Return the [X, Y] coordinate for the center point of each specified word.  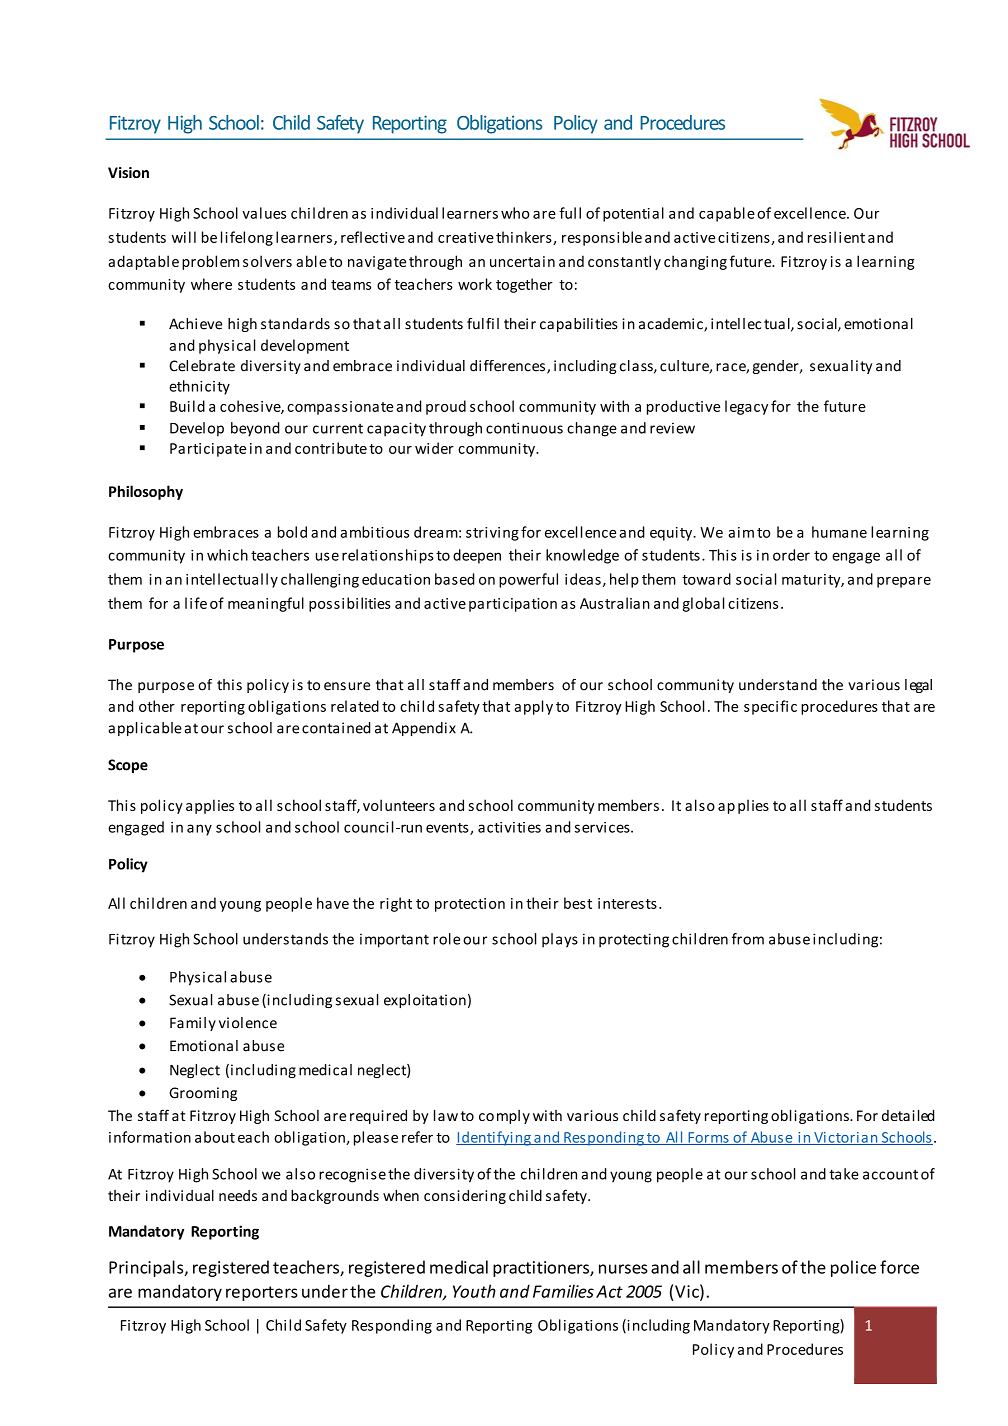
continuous [524, 428]
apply [533, 707]
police [853, 1268]
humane [839, 532]
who [515, 213]
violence [248, 1023]
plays [560, 940]
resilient [836, 237]
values [264, 213]
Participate [208, 450]
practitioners [542, 1269]
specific [770, 707]
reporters [262, 1293]
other [157, 706]
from [748, 939]
